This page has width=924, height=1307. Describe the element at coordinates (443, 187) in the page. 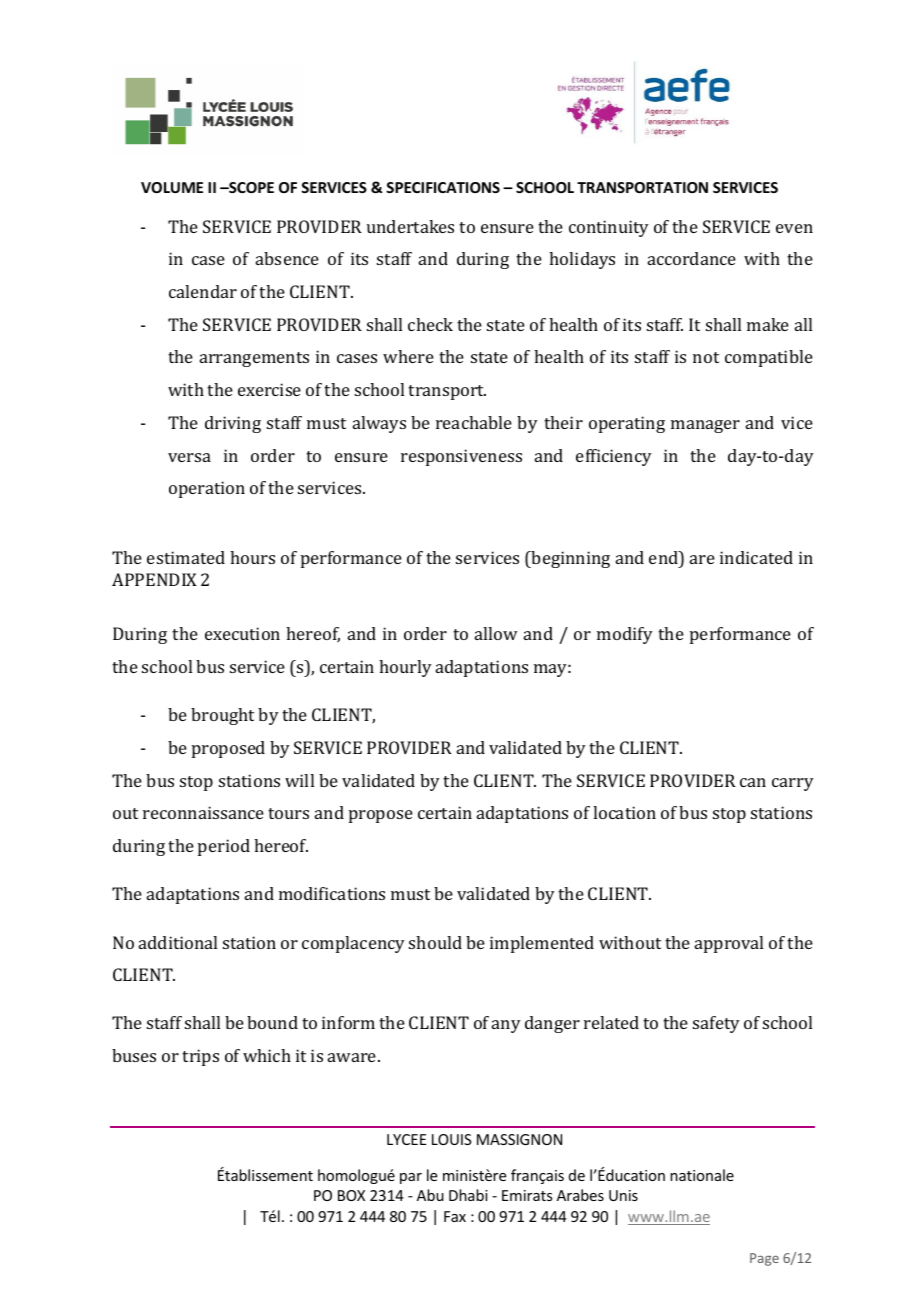

I see `SPECIFICATIONS` at that location.
